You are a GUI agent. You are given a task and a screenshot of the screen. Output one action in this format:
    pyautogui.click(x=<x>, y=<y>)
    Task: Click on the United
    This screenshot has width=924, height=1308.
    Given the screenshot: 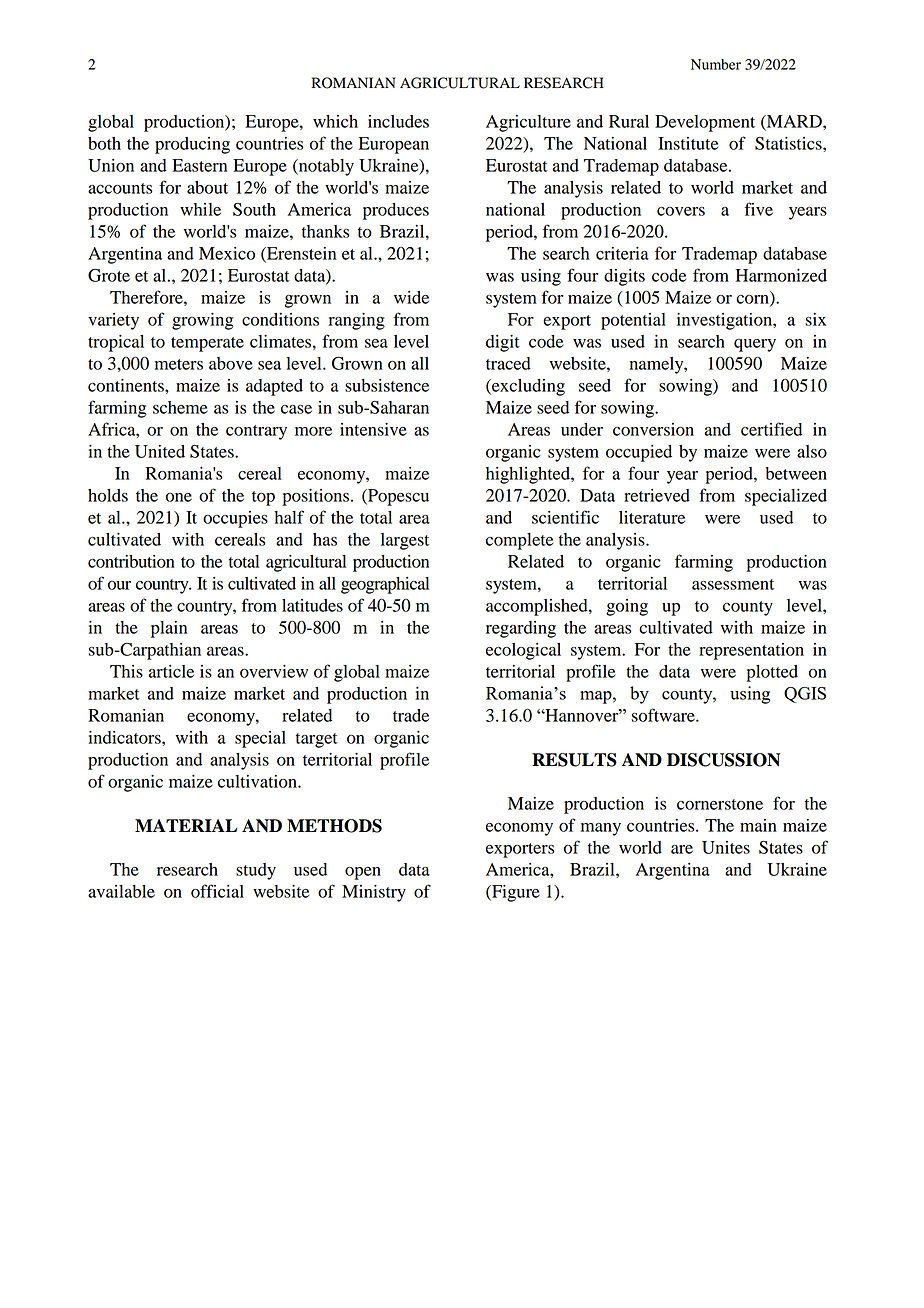 What is the action you would take?
    pyautogui.click(x=160, y=451)
